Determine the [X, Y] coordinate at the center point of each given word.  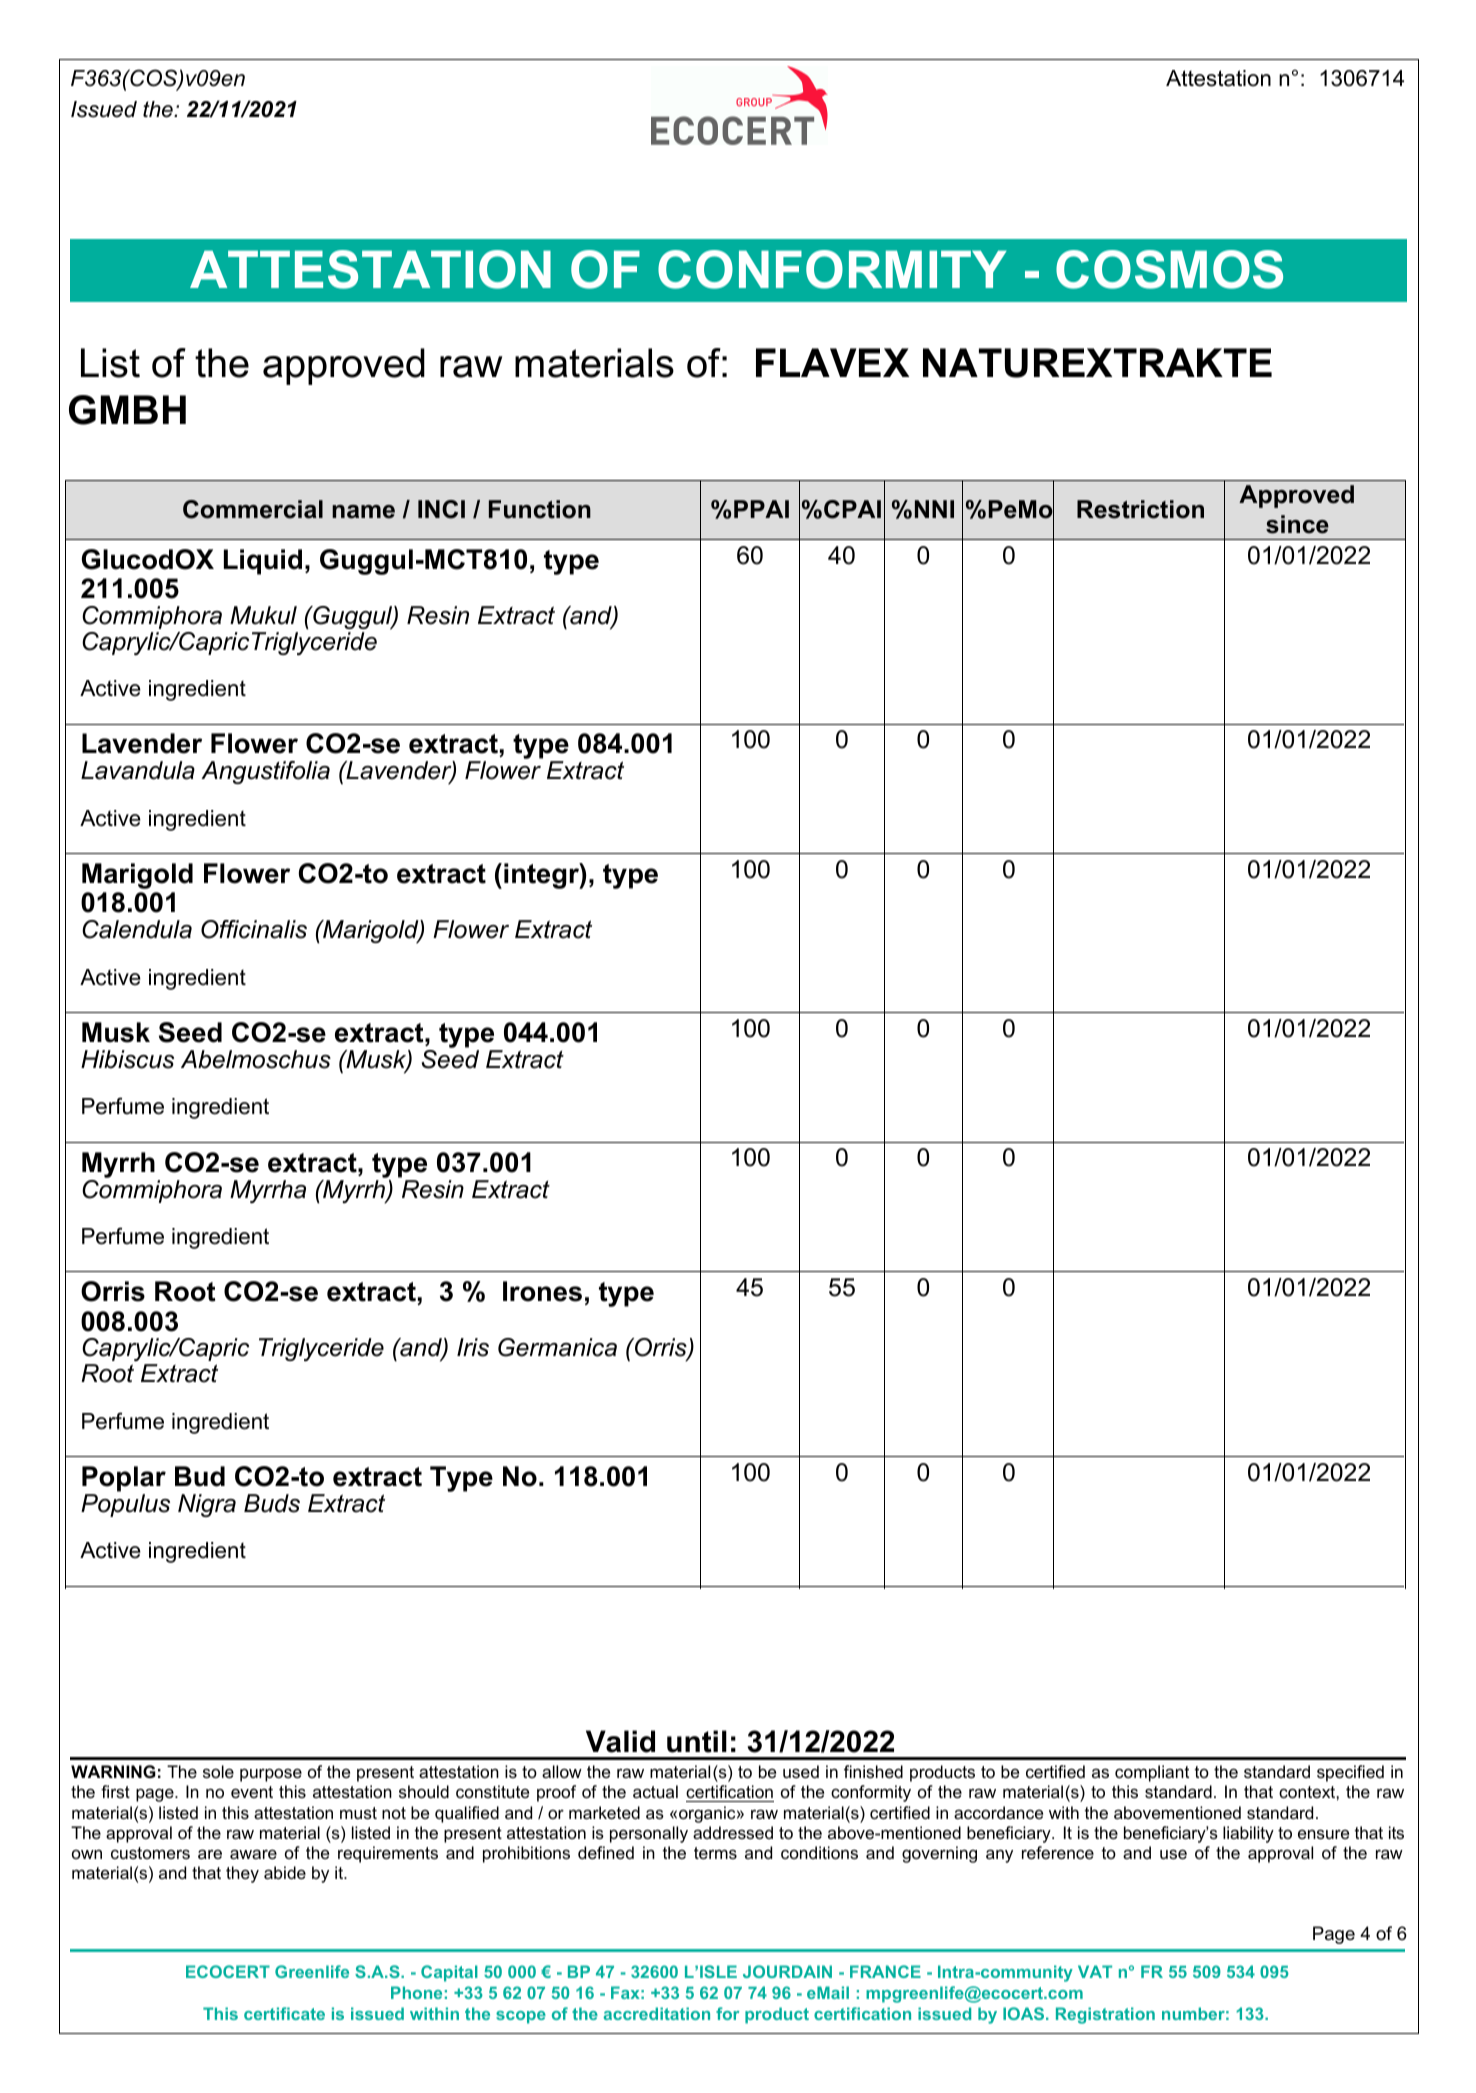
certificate [284, 2013]
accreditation [656, 2013]
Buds [272, 1503]
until [697, 1741]
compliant [1152, 1773]
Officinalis [254, 929]
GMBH [127, 410]
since [1297, 524]
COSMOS [1169, 269]
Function [540, 509]
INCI [441, 509]
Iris [473, 1347]
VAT [1095, 1971]
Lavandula [138, 770]
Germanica [557, 1347]
